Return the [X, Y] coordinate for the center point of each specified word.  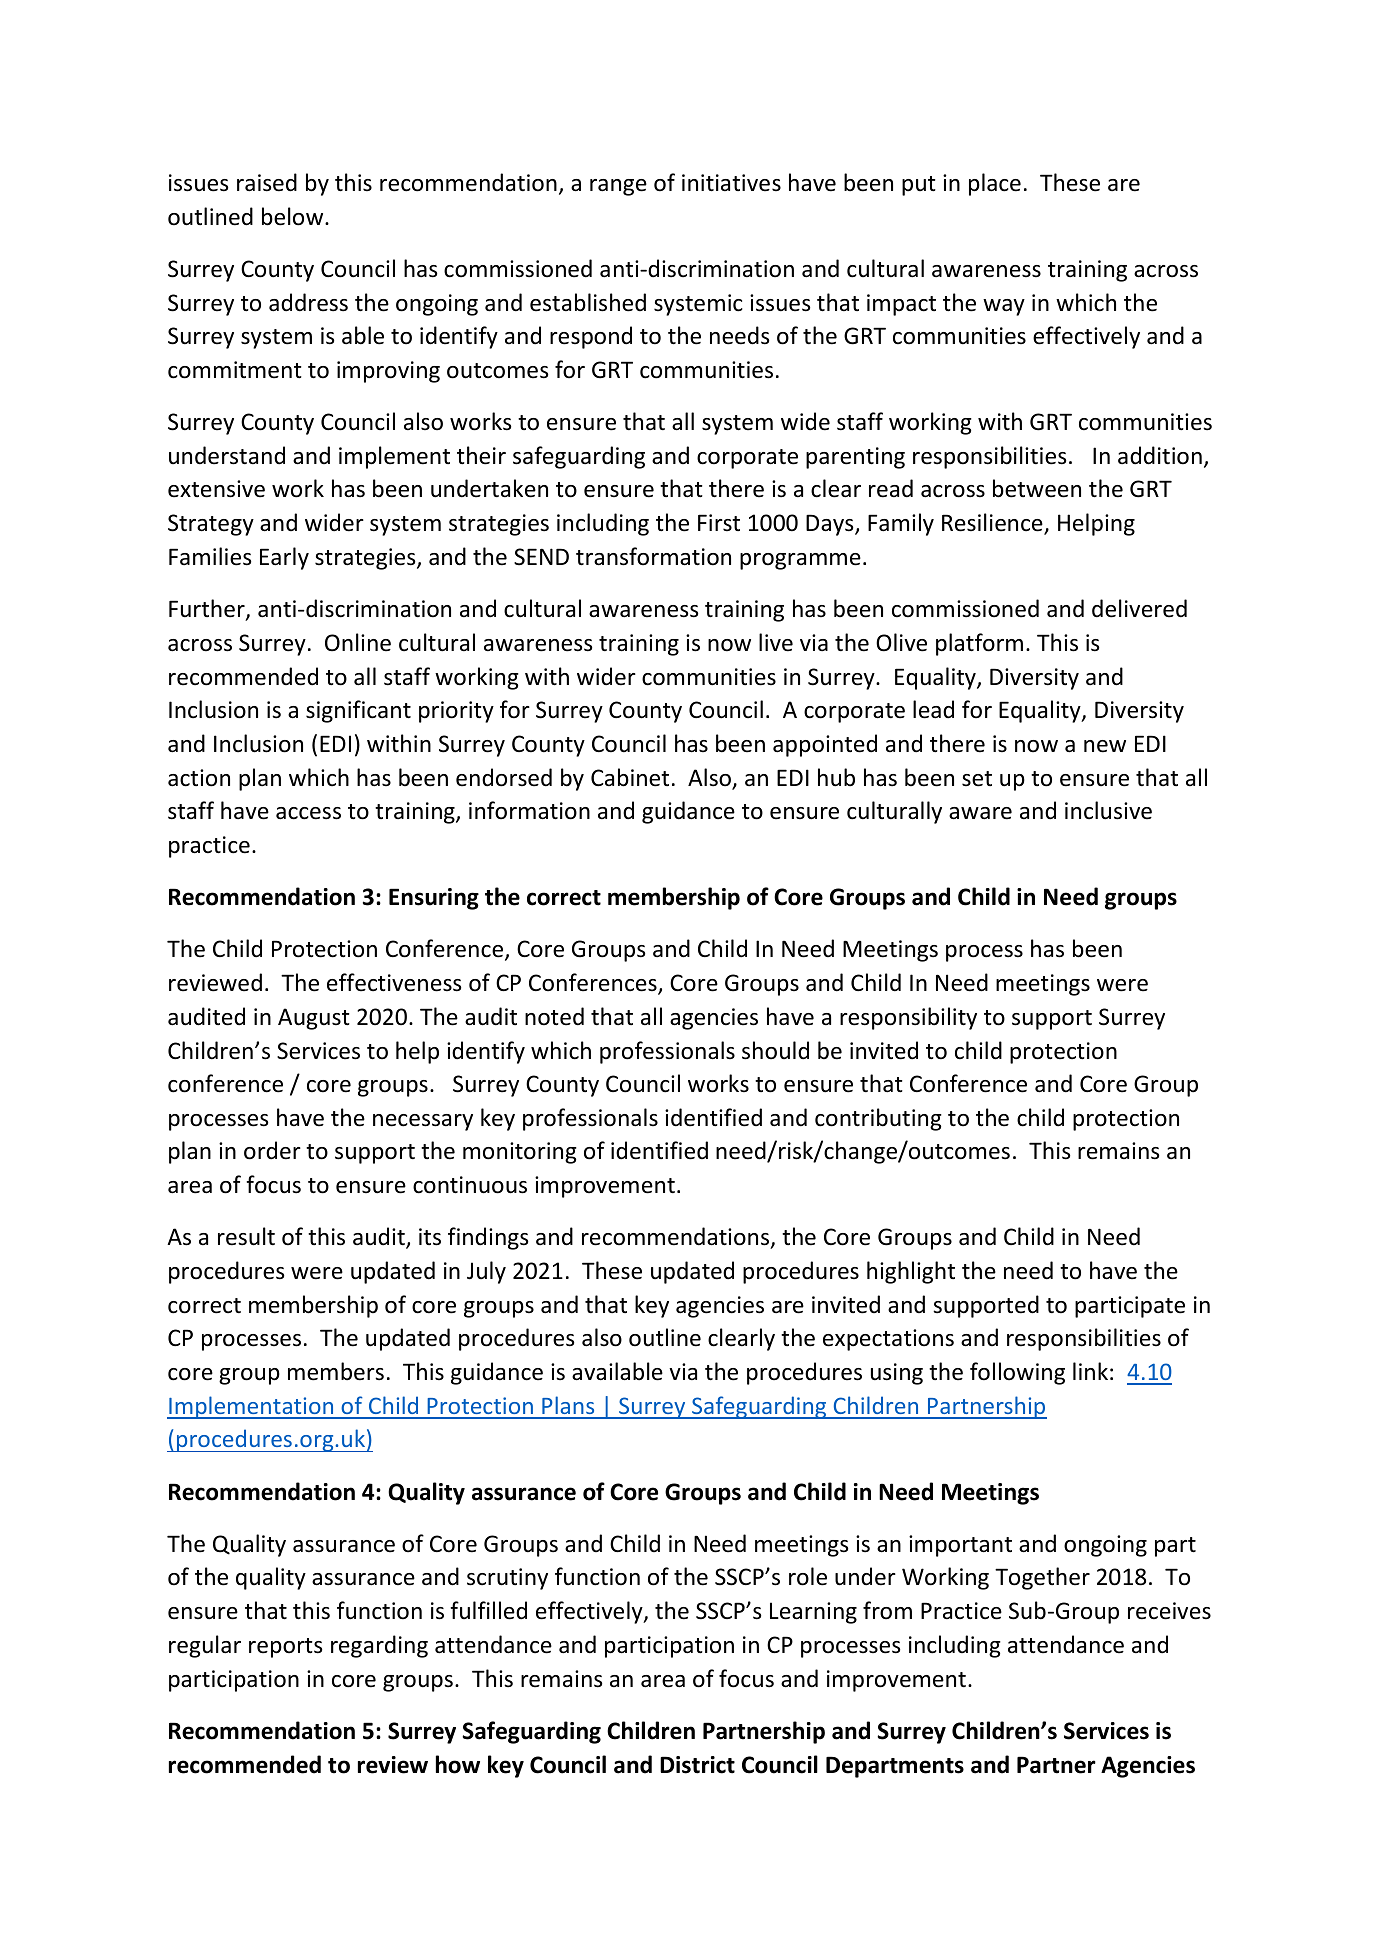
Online [358, 642]
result [246, 1236]
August [314, 1019]
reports [285, 1648]
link [1090, 1371]
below [294, 216]
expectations [888, 1340]
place [995, 184]
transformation [653, 556]
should [775, 1050]
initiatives [731, 183]
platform [979, 644]
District [697, 1765]
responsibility [908, 1018]
